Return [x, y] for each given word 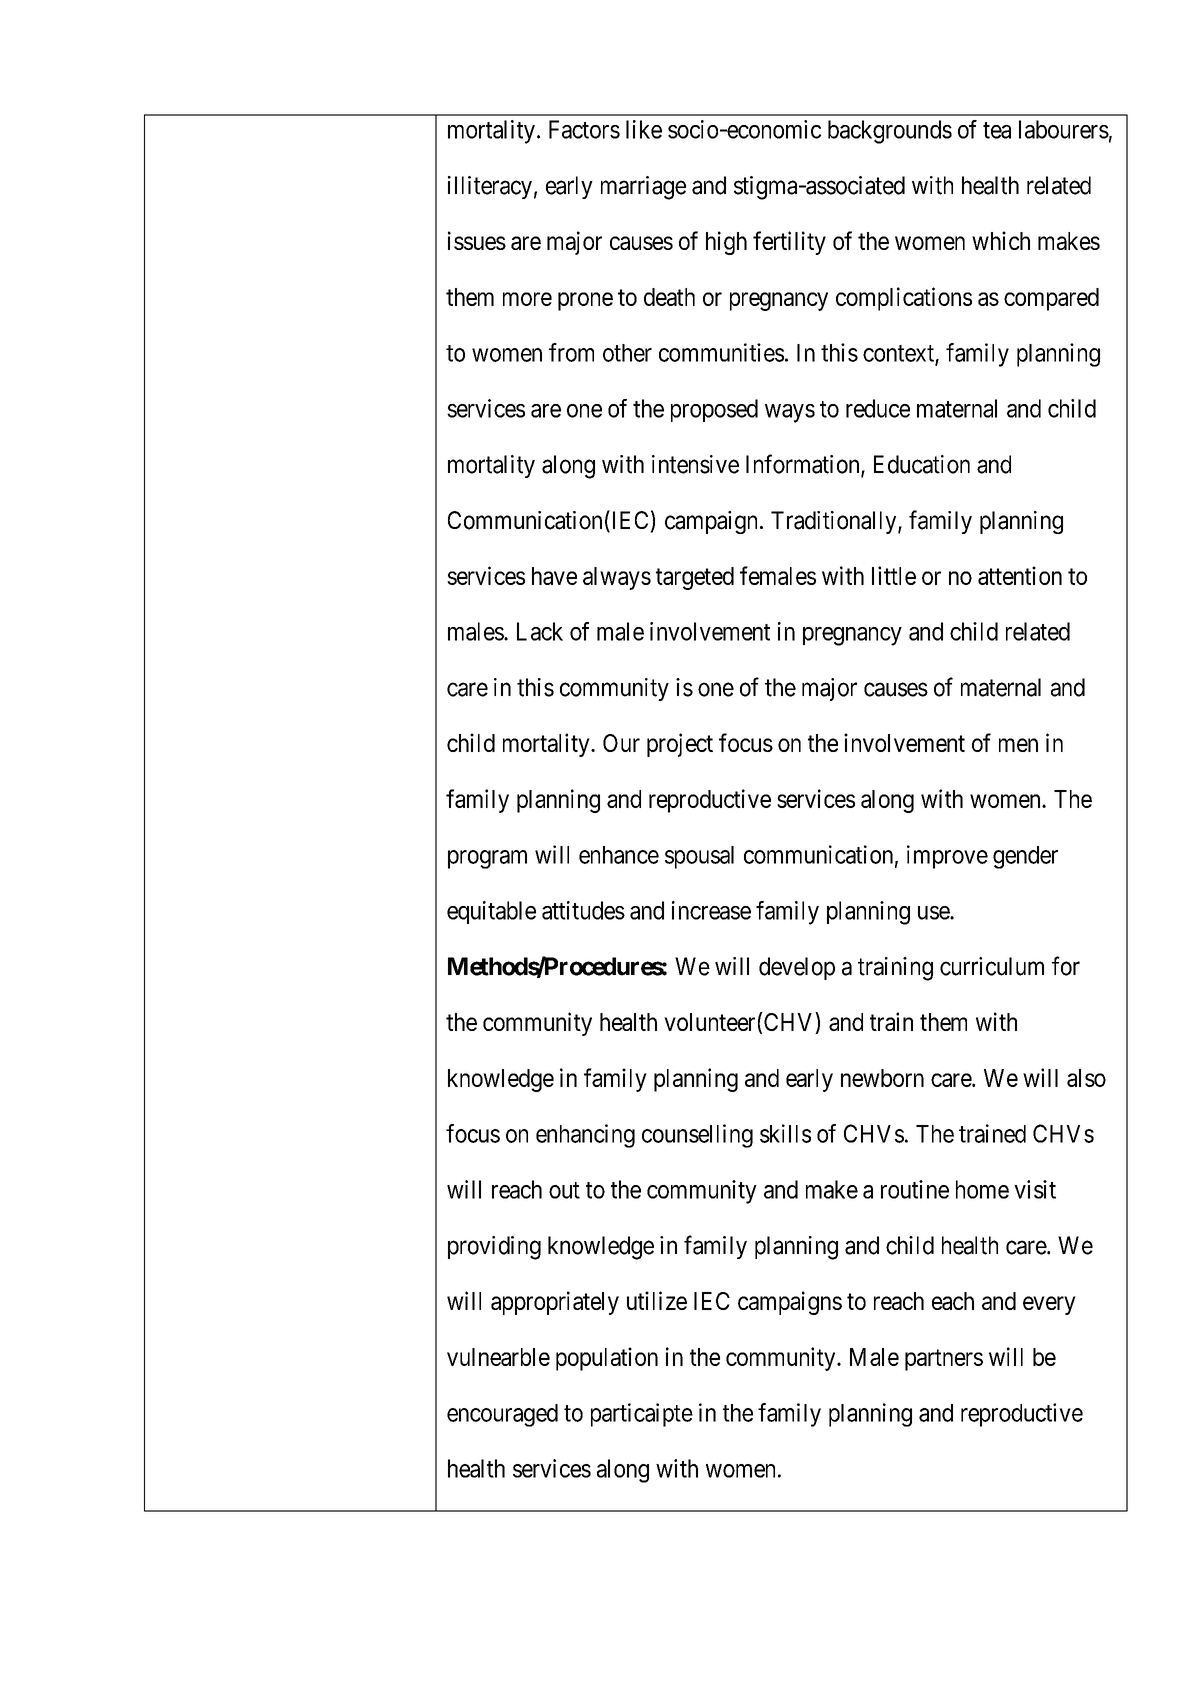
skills [785, 1133]
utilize [657, 1300]
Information [804, 465]
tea [997, 130]
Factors [584, 129]
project [680, 745]
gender [1025, 857]
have [554, 576]
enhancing [585, 1136]
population [607, 1359]
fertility [789, 243]
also [1086, 1078]
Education [922, 464]
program [487, 859]
